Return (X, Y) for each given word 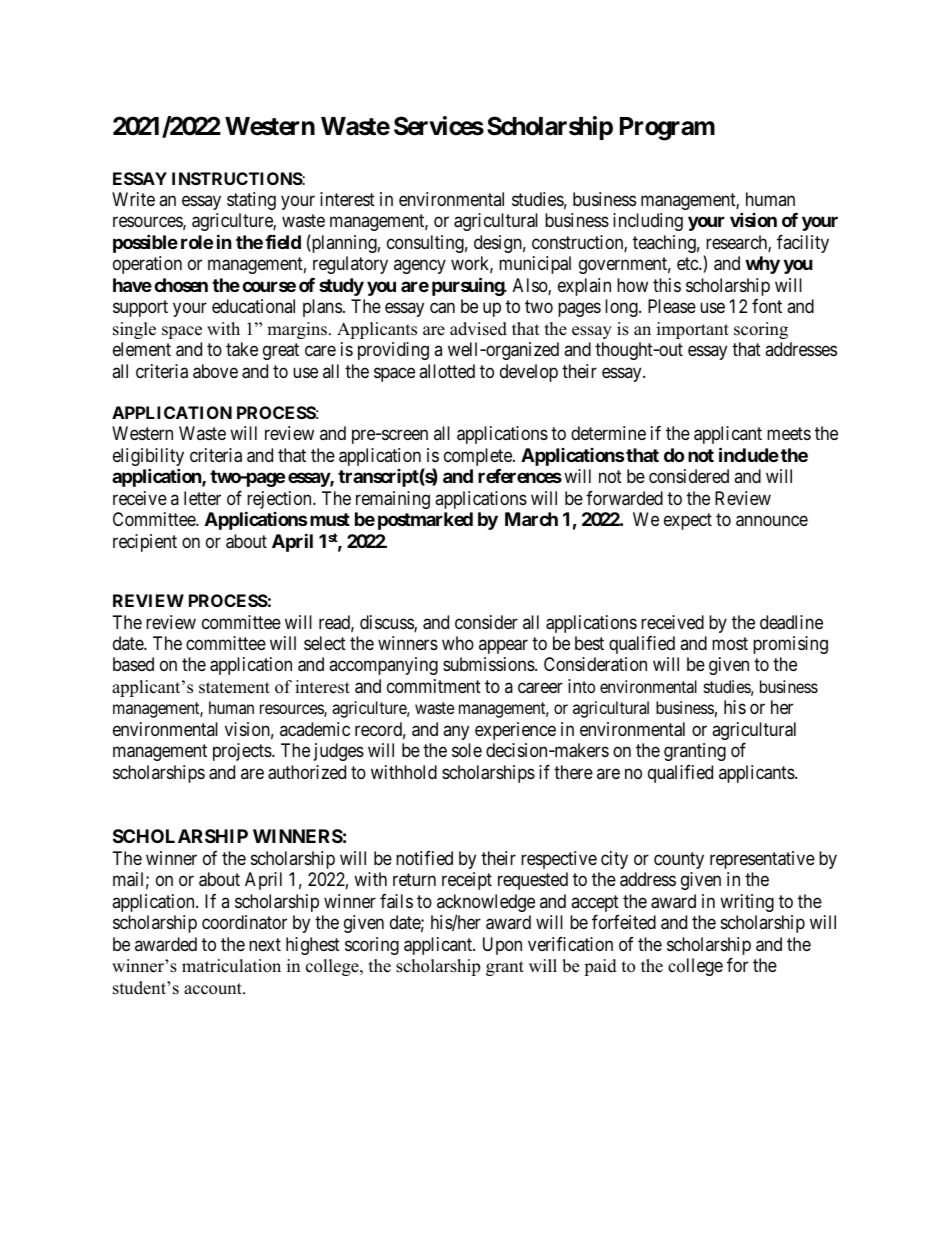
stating (251, 201)
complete (479, 457)
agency (420, 267)
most (730, 643)
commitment (434, 686)
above (215, 371)
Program (667, 129)
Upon (502, 946)
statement (234, 688)
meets (789, 434)
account (214, 989)
